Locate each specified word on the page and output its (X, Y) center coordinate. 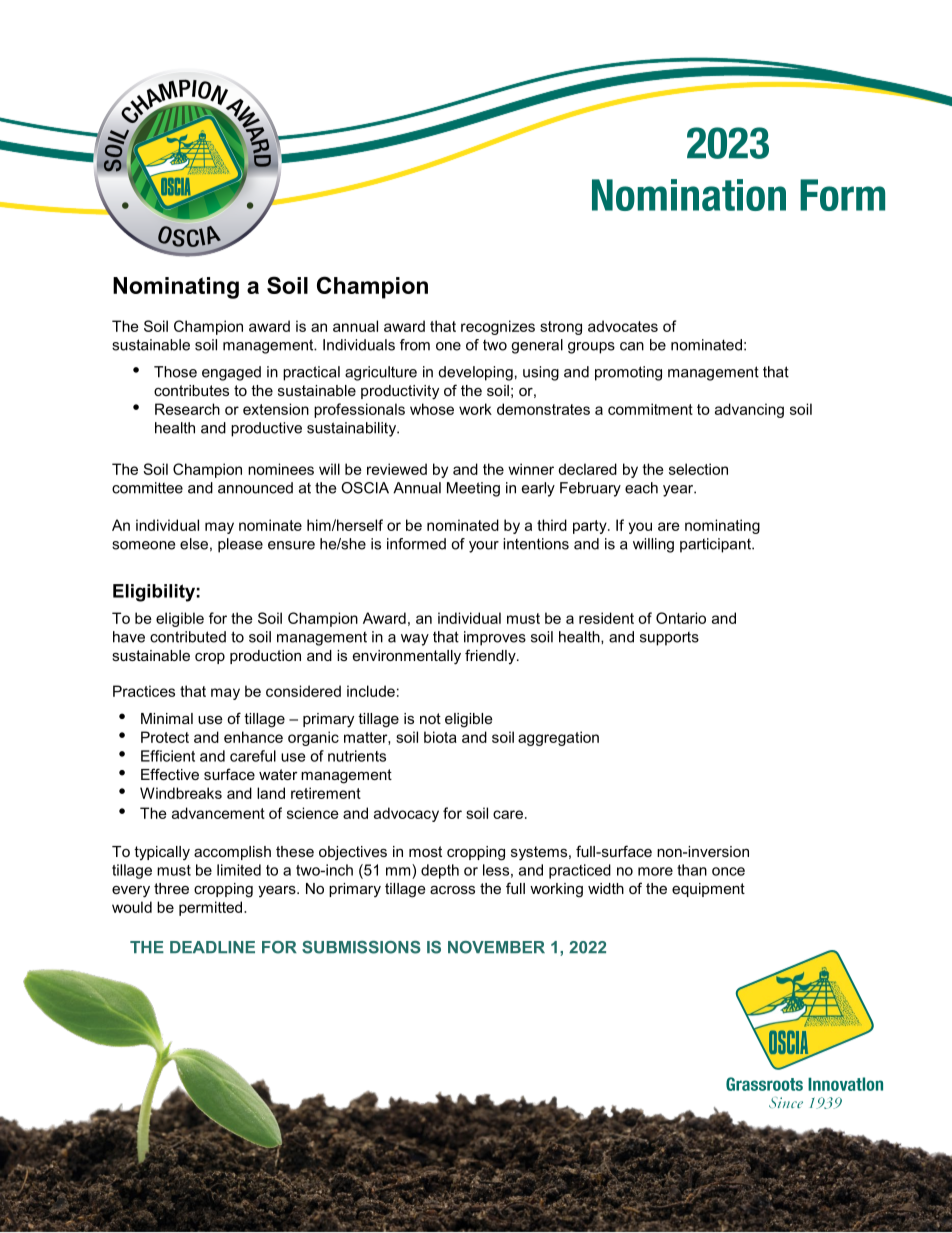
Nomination (689, 195)
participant (716, 545)
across (452, 889)
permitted (212, 908)
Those (175, 372)
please (240, 545)
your (484, 547)
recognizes (498, 327)
